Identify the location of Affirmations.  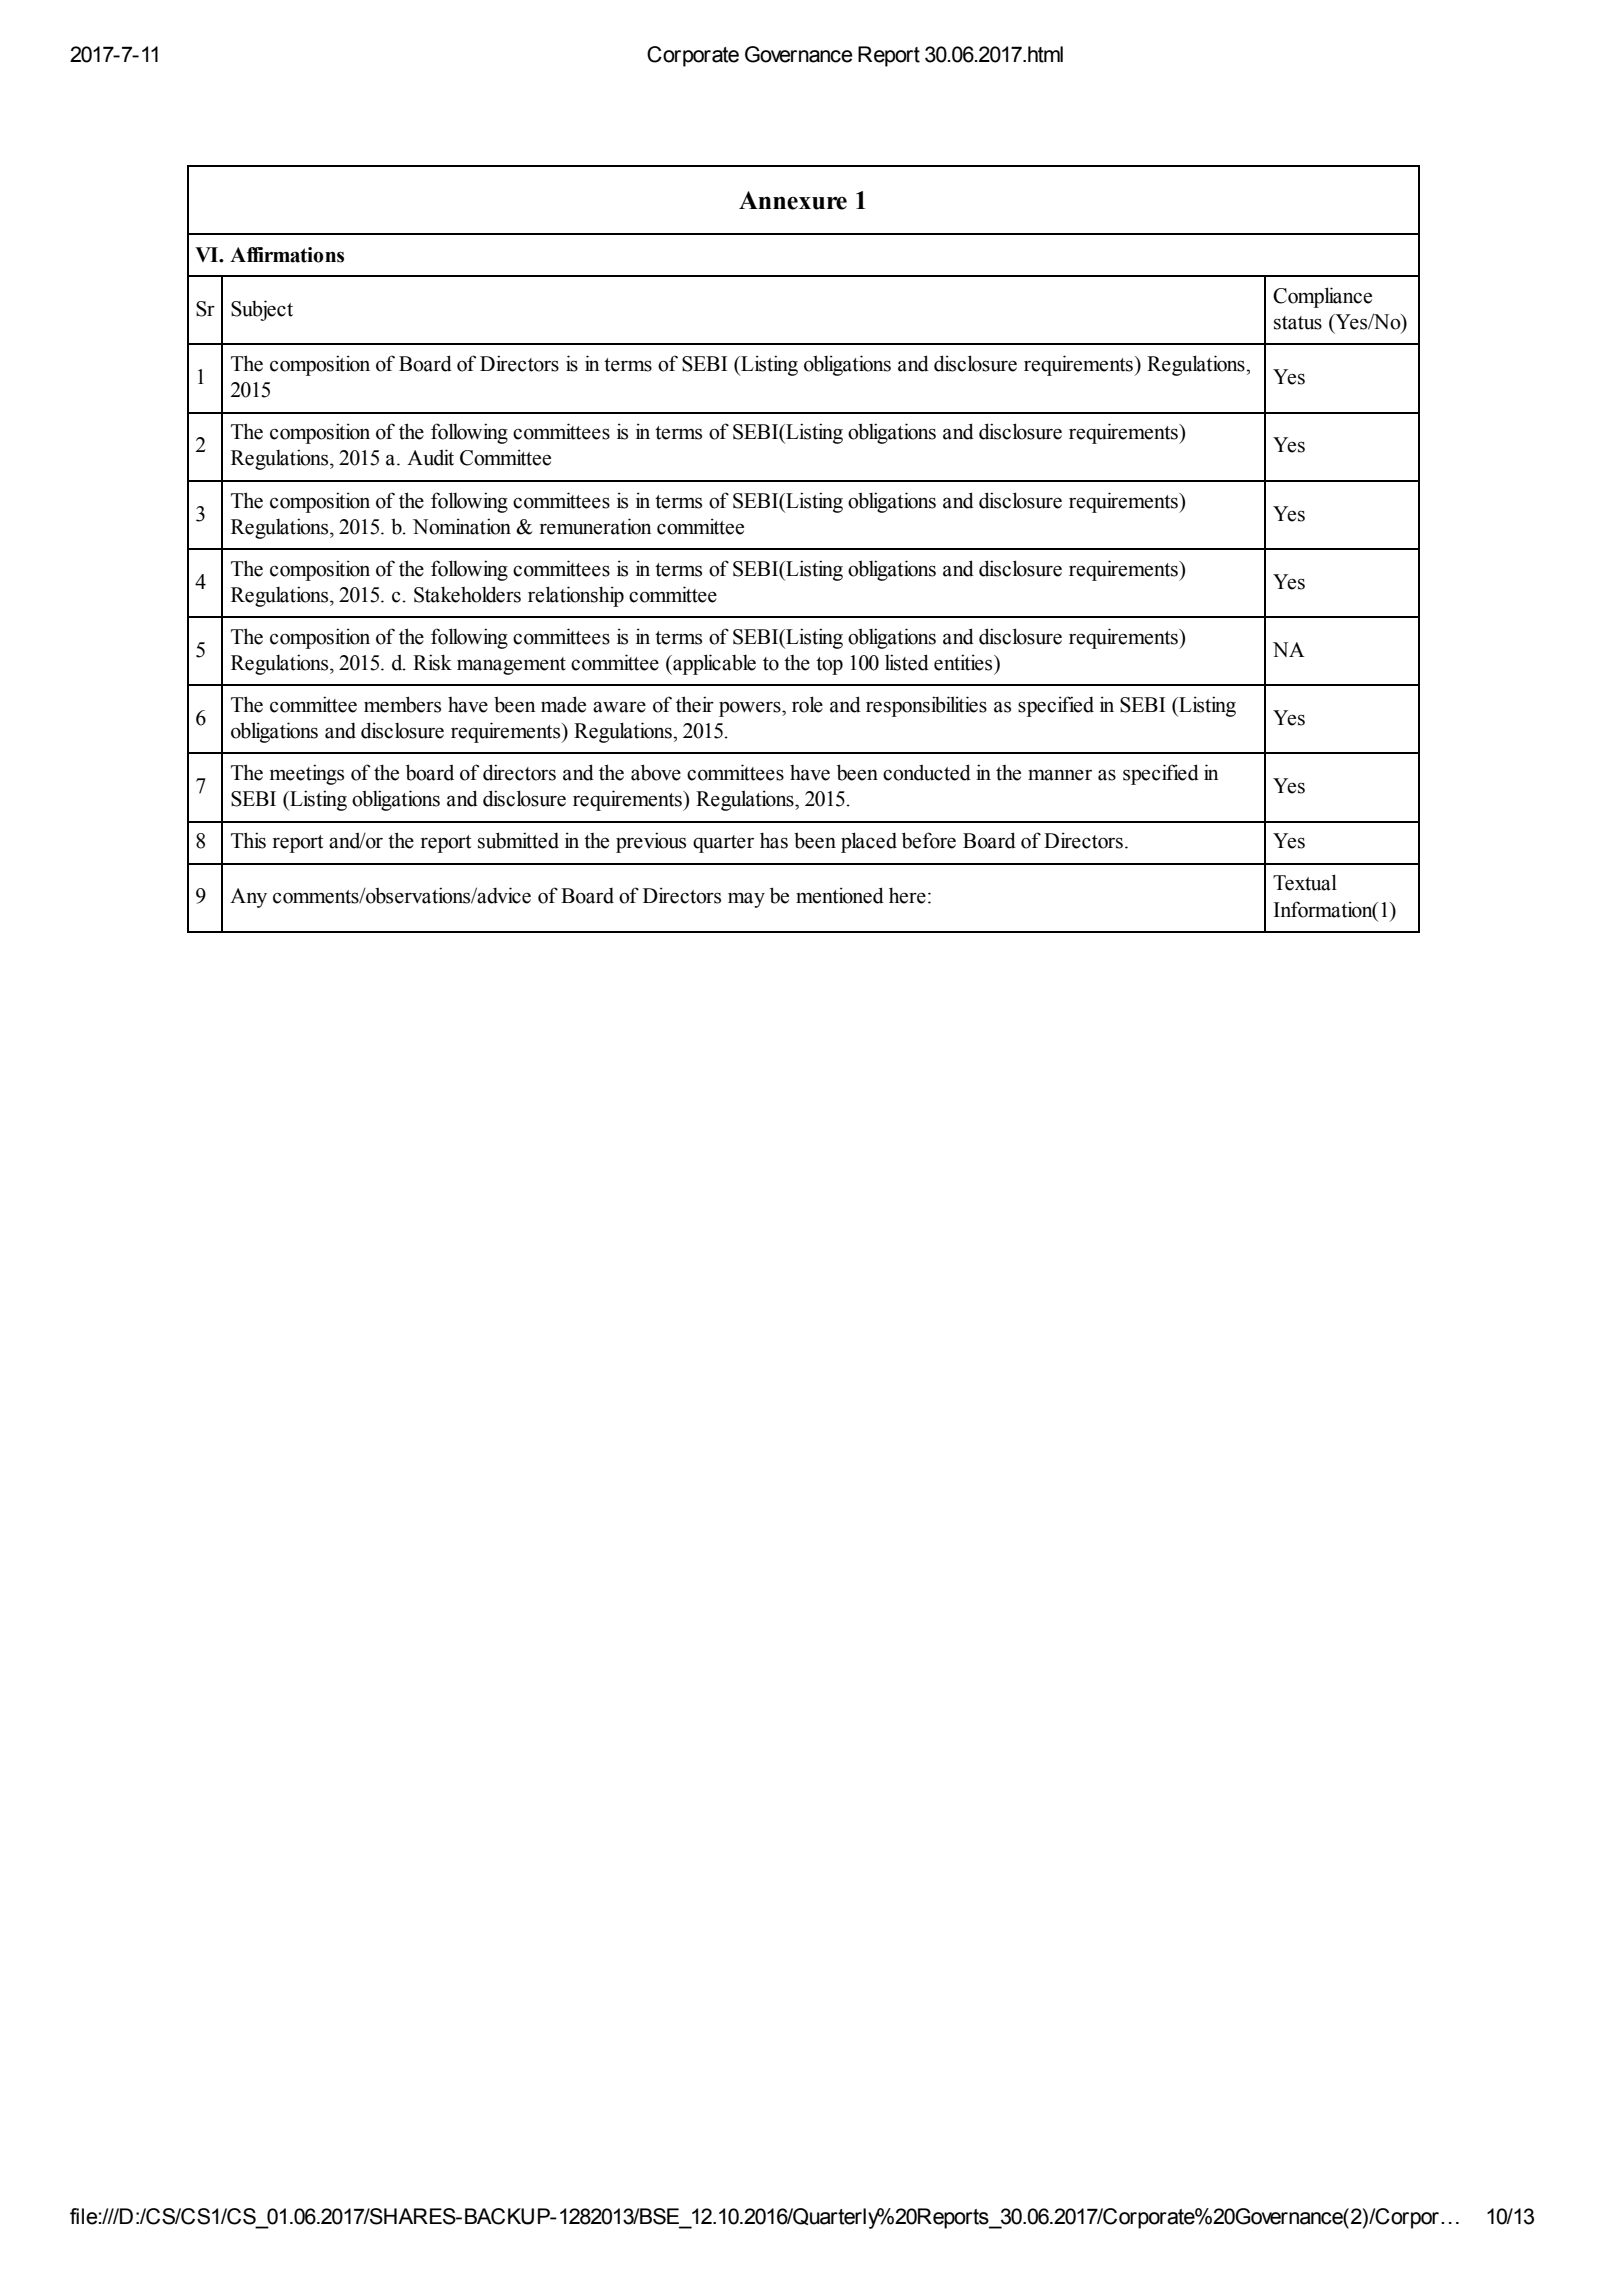
(287, 255).
